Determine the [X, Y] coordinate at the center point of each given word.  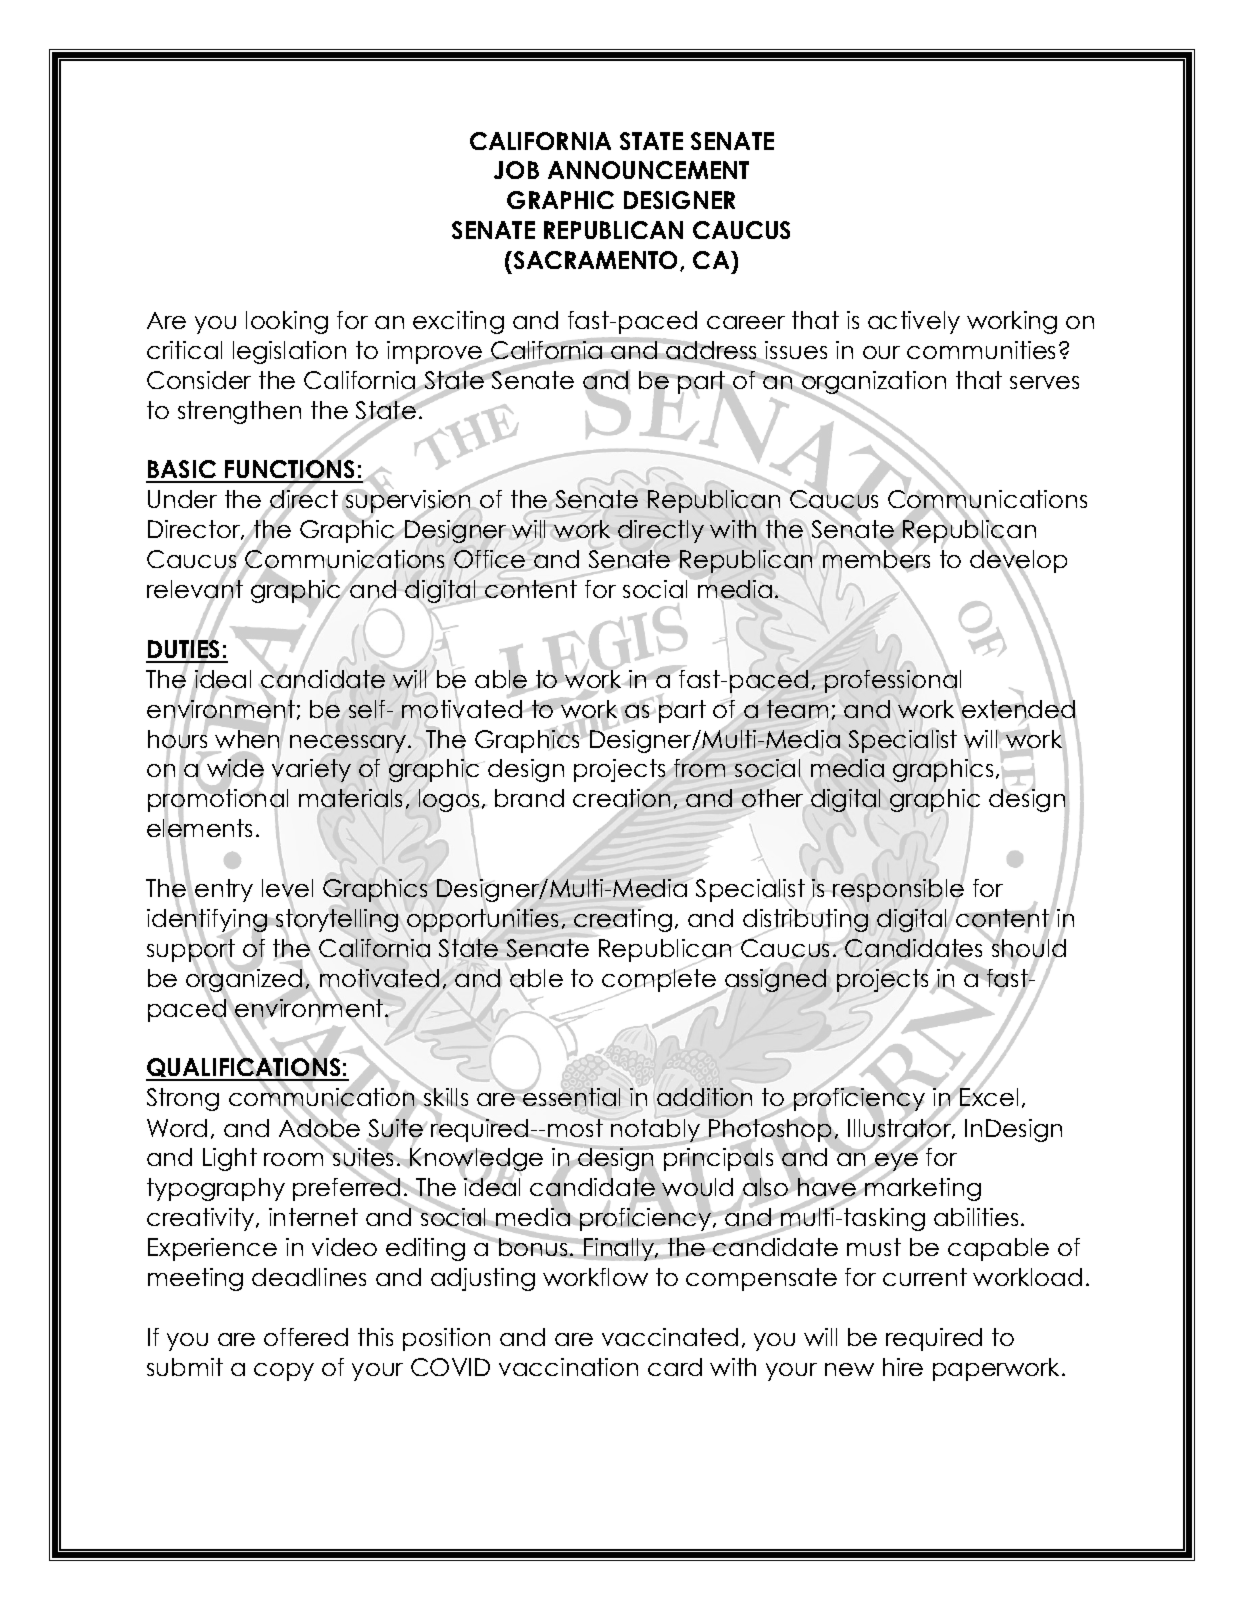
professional [893, 681]
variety [311, 770]
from [699, 768]
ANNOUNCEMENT [648, 170]
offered [306, 1337]
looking [287, 322]
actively [914, 322]
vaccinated [670, 1337]
